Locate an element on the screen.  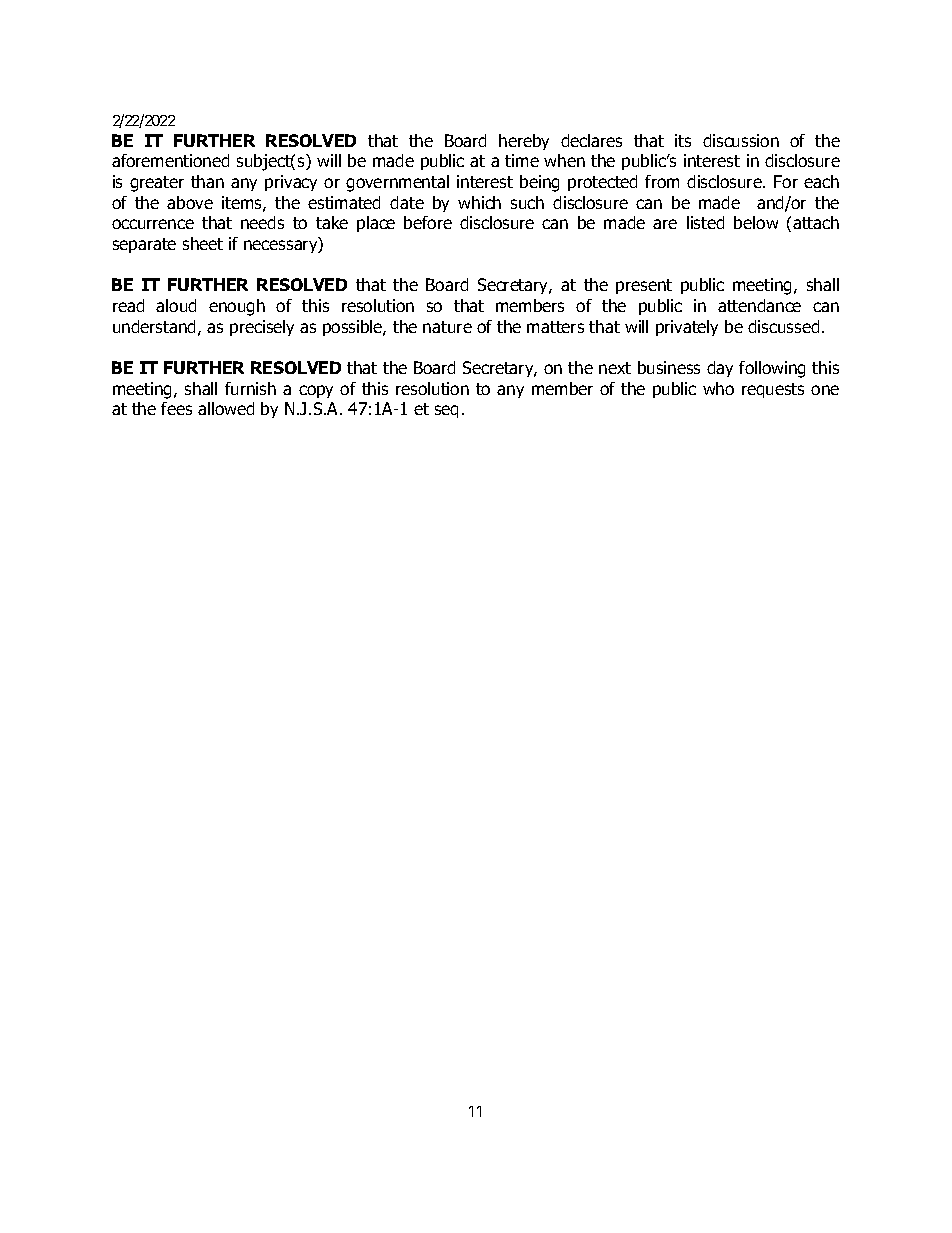
nature is located at coordinates (447, 327).
